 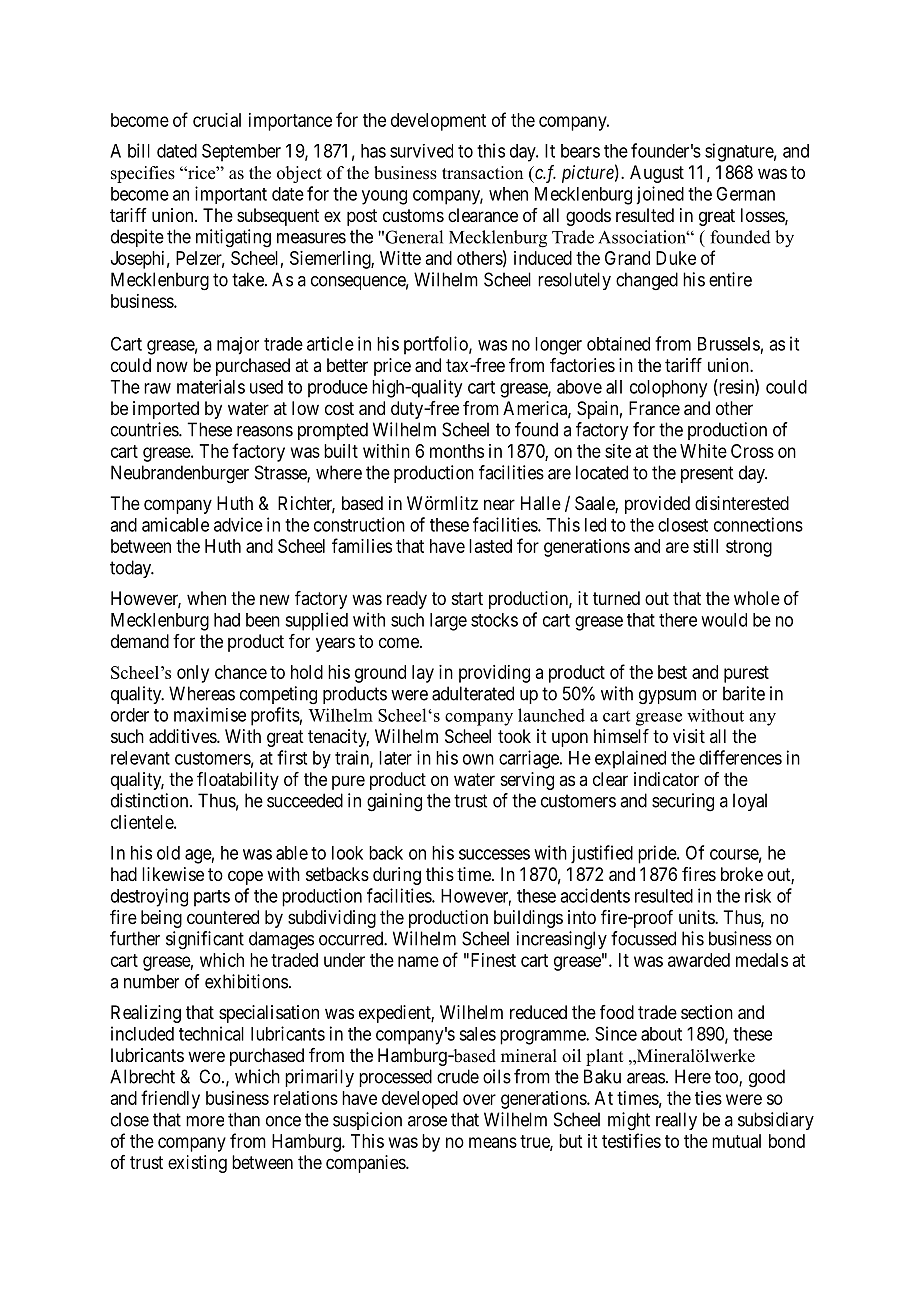 What do you see at coordinates (205, 1121) in the screenshot?
I see `more` at bounding box center [205, 1121].
